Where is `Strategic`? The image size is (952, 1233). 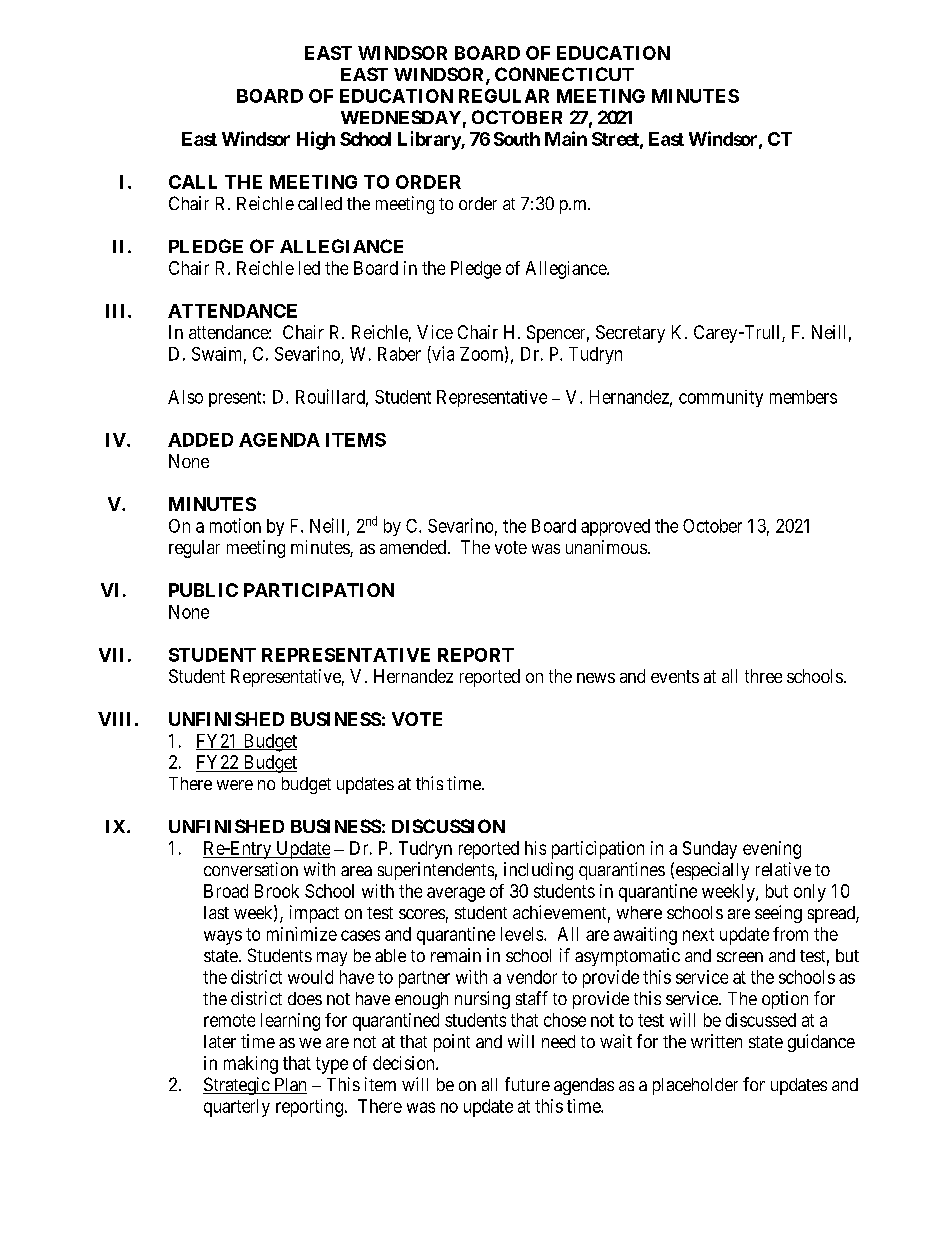
Strategic is located at coordinates (237, 1086).
